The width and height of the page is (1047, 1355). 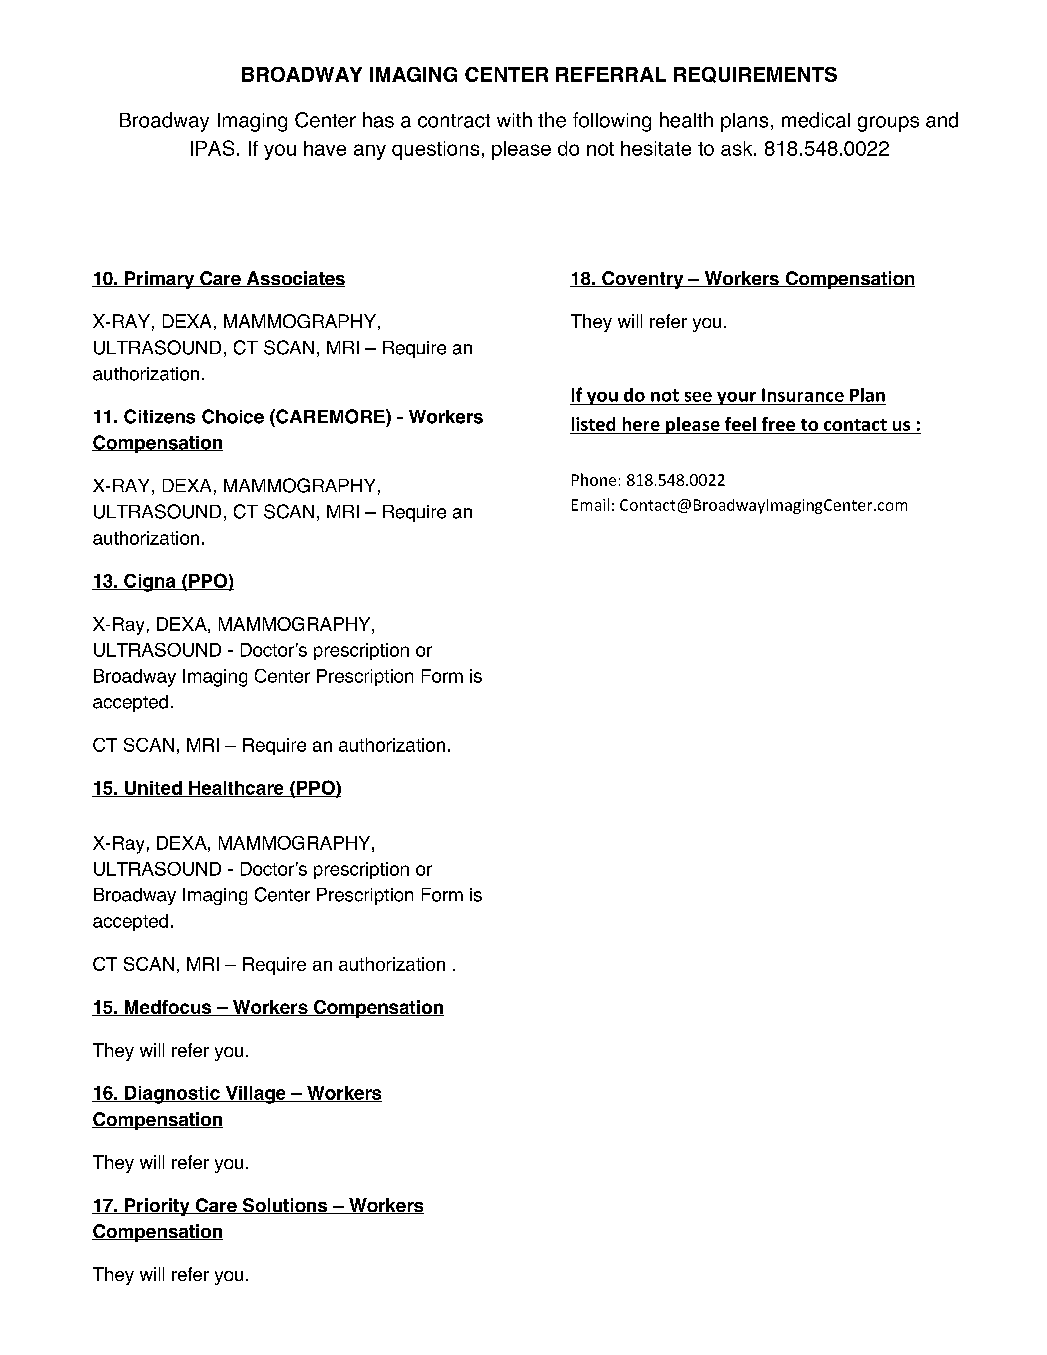 I want to click on Choice, so click(x=233, y=416).
